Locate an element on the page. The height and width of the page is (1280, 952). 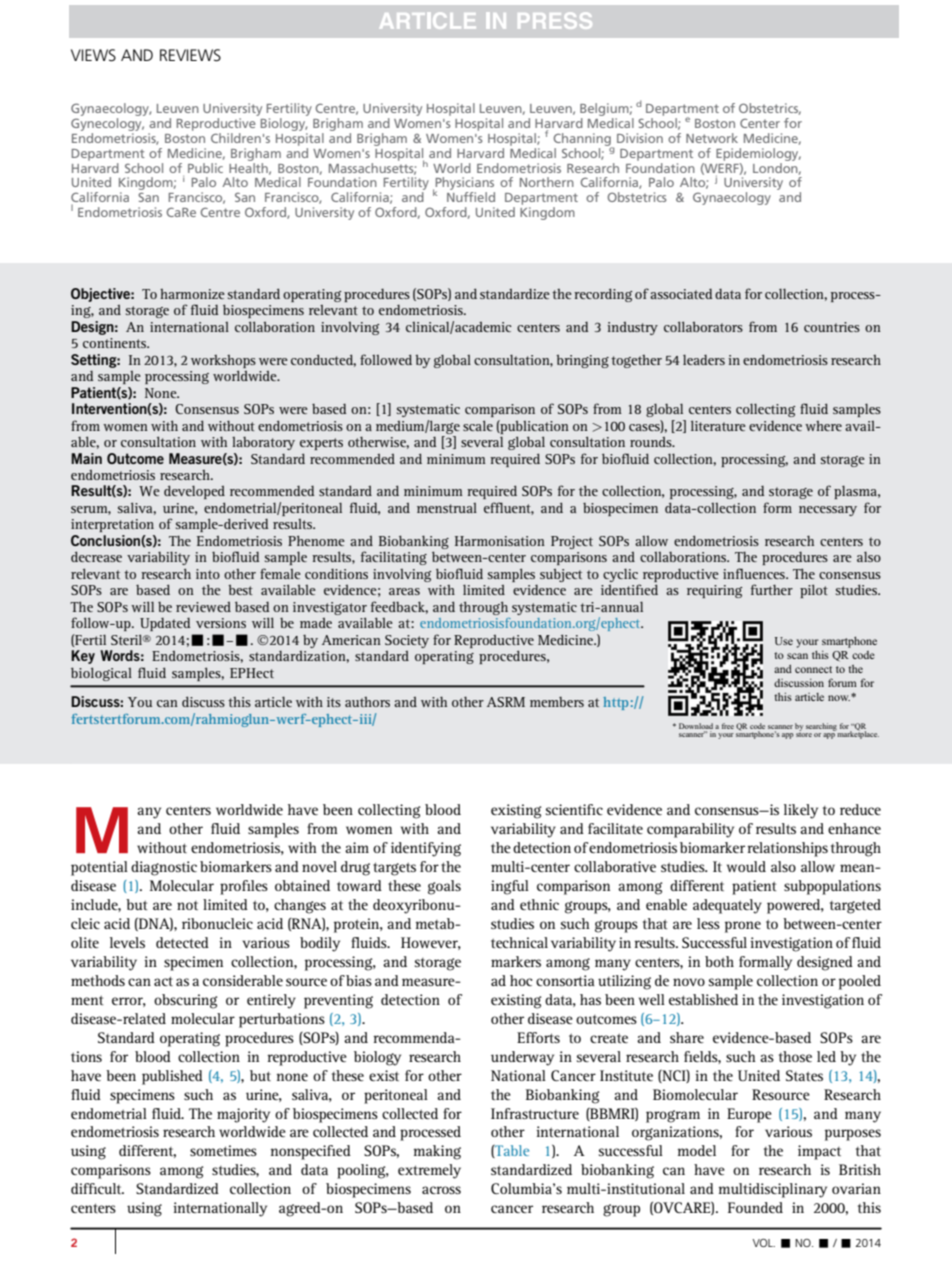
Epidemiology is located at coordinates (758, 154).
